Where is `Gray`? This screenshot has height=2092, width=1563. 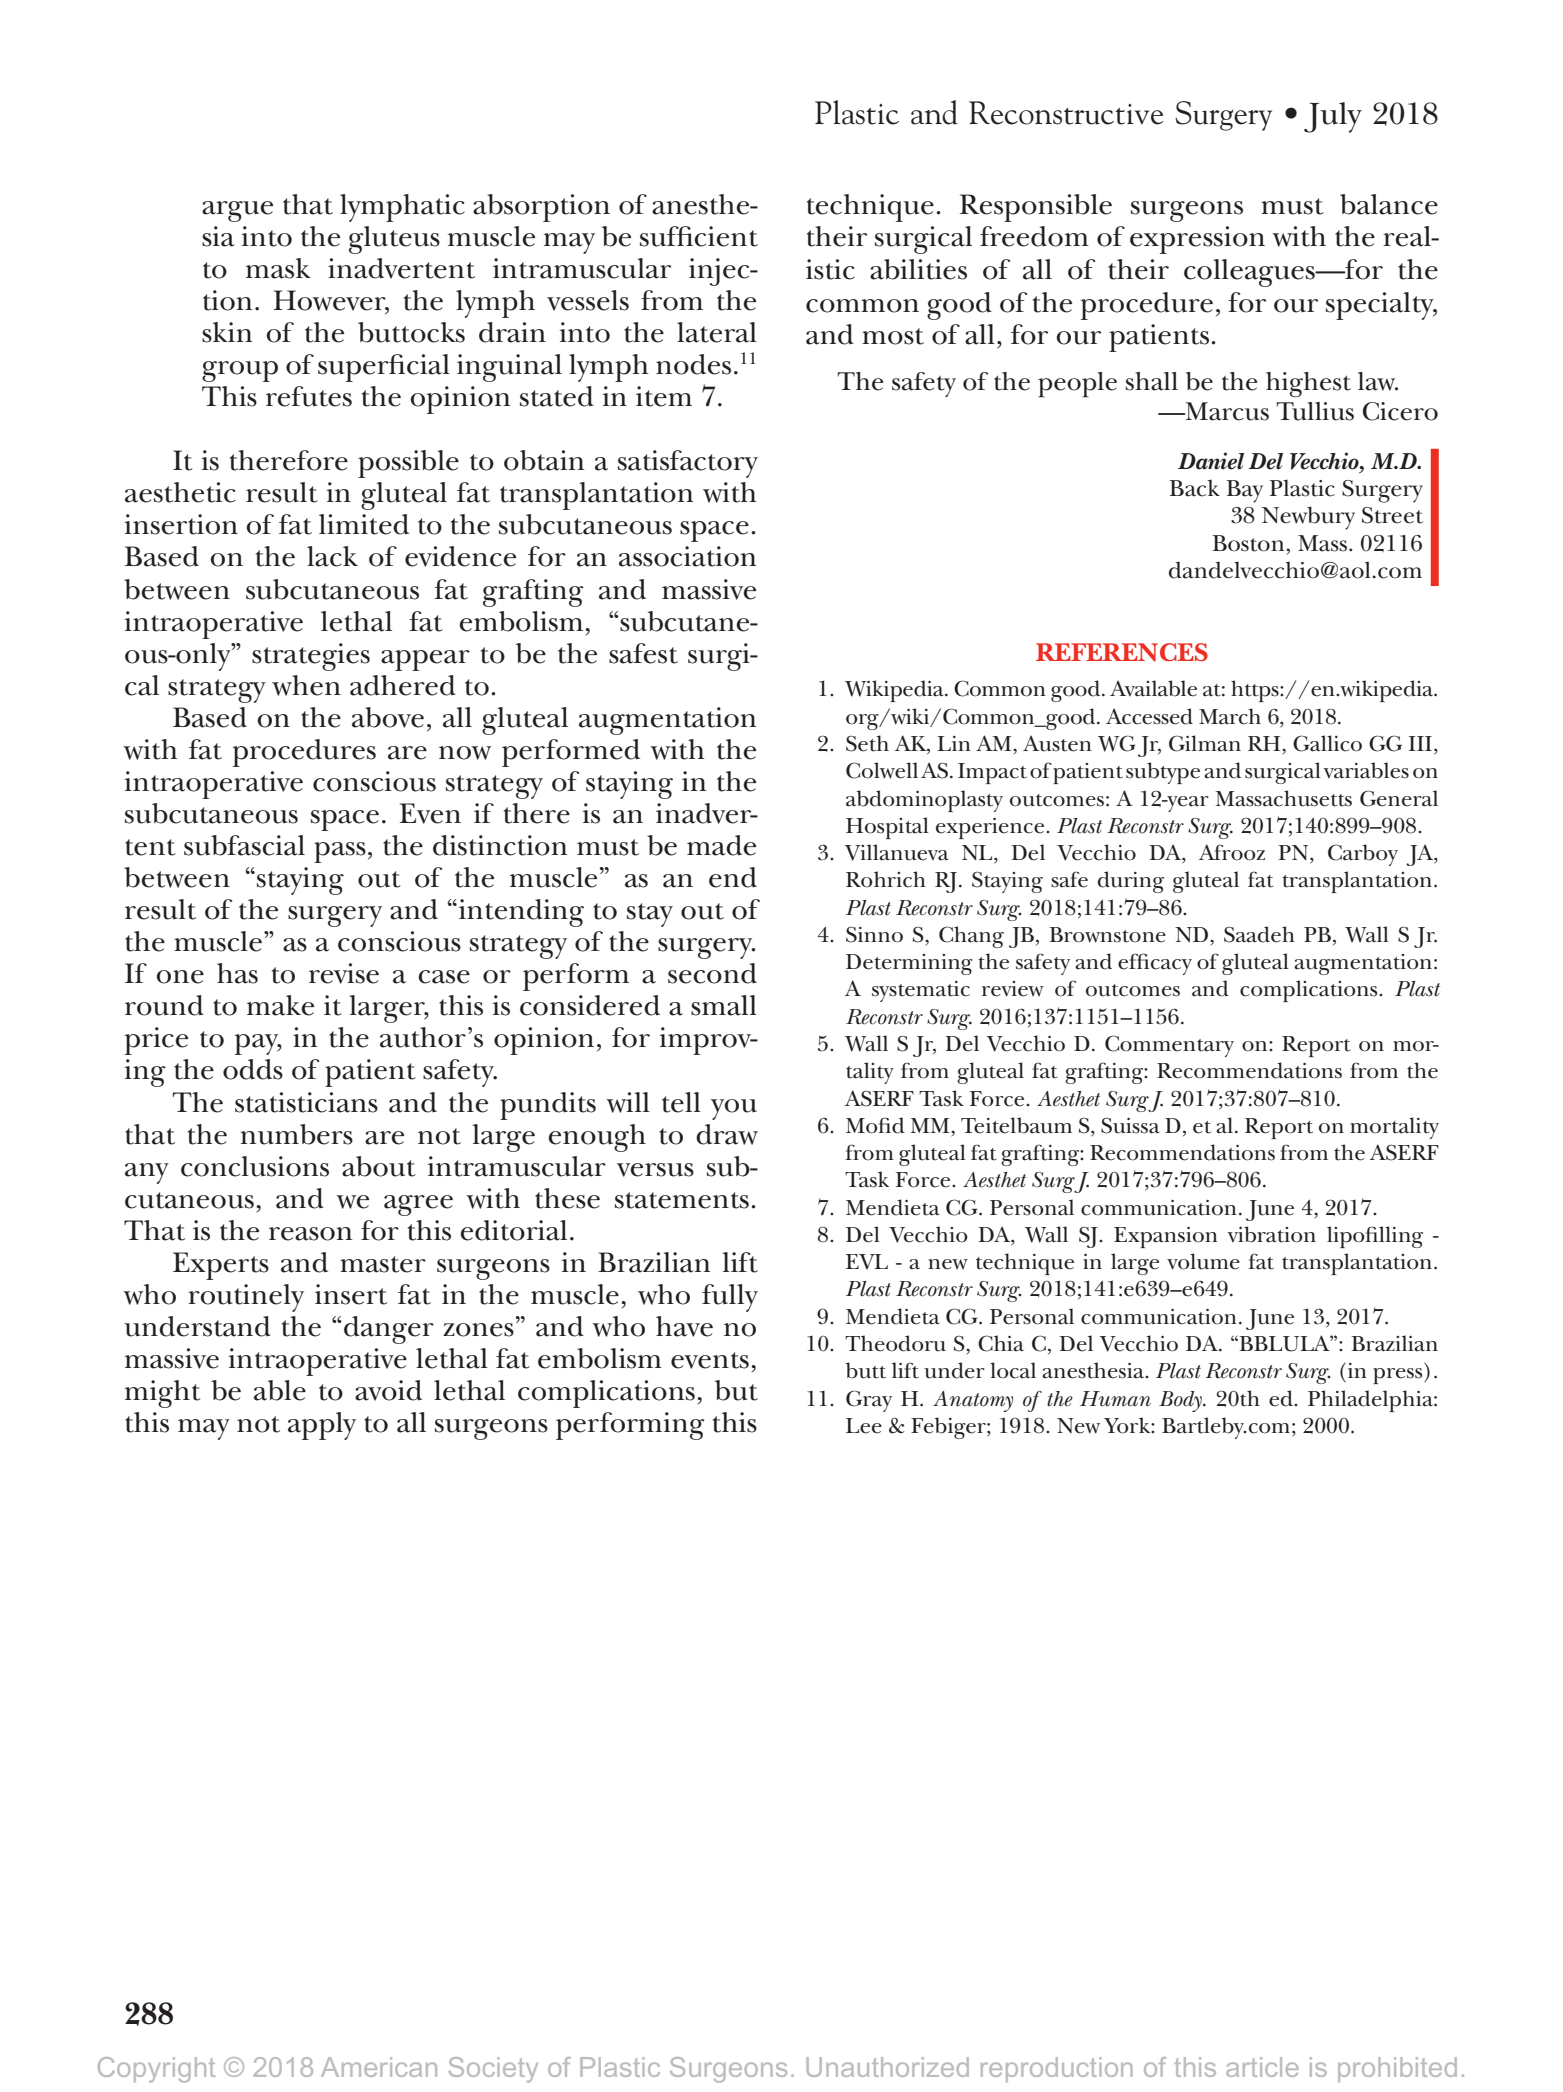
Gray is located at coordinates (869, 1401).
